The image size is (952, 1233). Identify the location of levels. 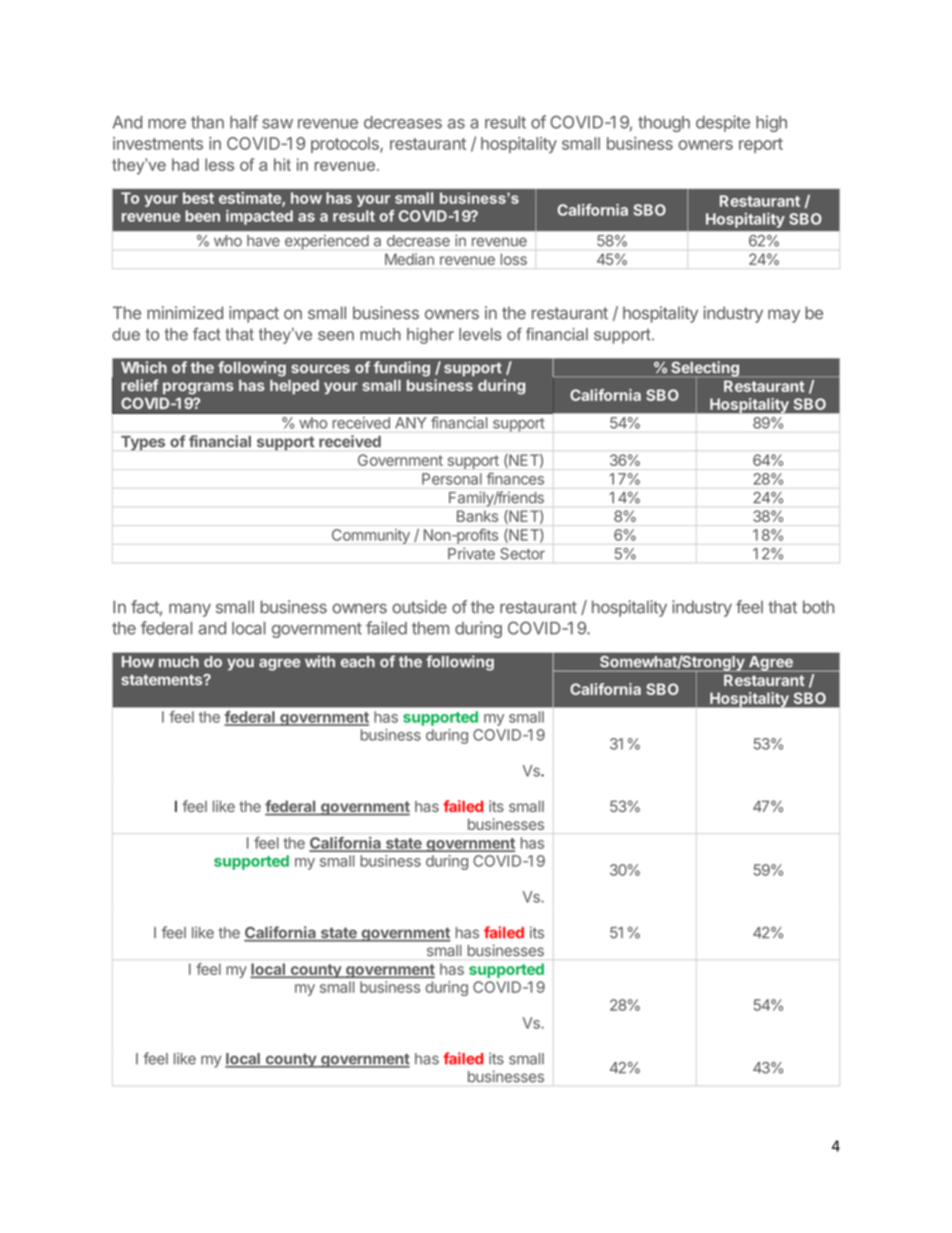
(480, 334).
